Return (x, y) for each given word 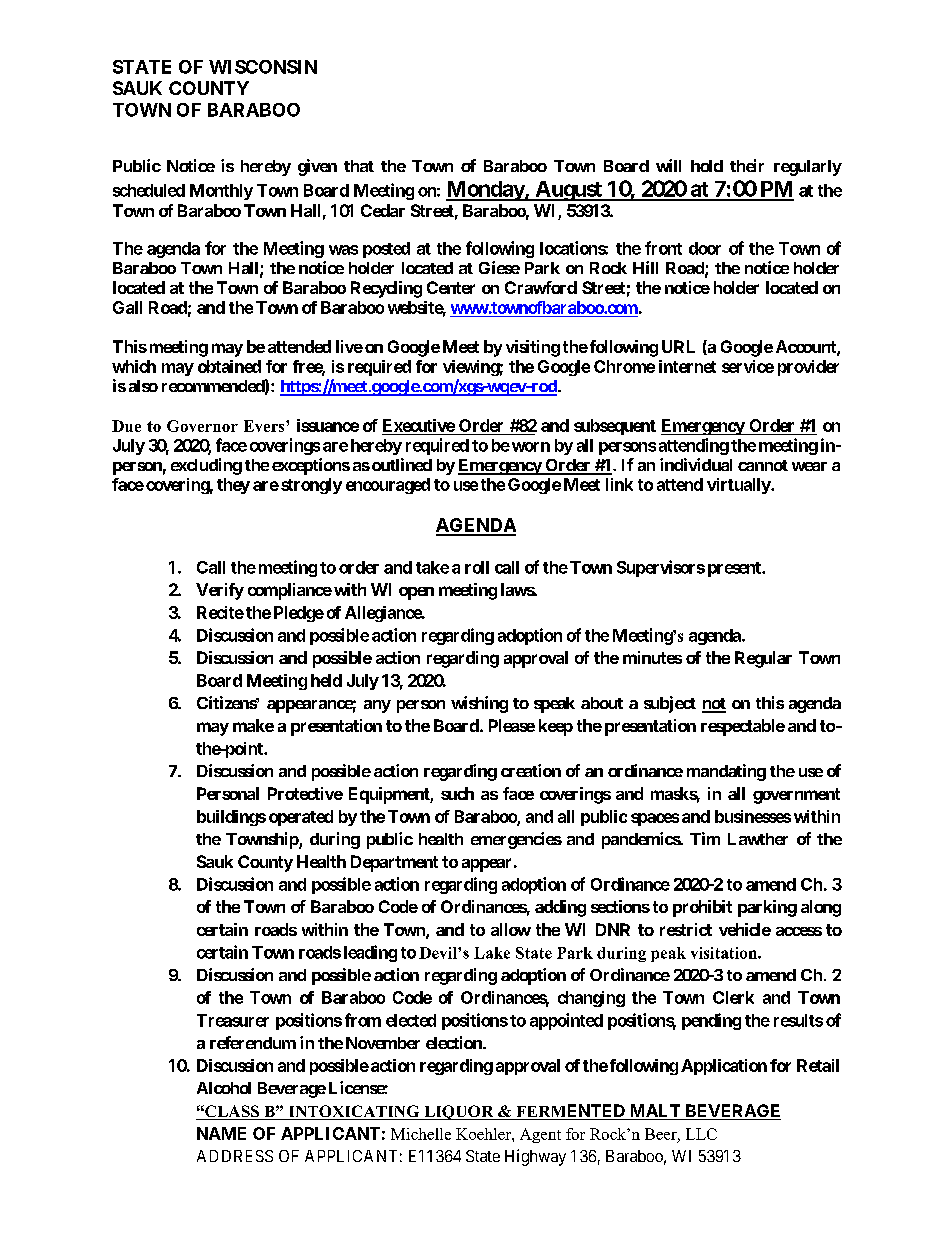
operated (301, 818)
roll (477, 567)
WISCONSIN (263, 67)
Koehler (484, 1134)
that (359, 166)
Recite (220, 612)
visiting (533, 348)
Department (394, 863)
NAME (221, 1133)
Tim (705, 838)
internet (687, 366)
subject (670, 704)
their (747, 165)
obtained (229, 366)
